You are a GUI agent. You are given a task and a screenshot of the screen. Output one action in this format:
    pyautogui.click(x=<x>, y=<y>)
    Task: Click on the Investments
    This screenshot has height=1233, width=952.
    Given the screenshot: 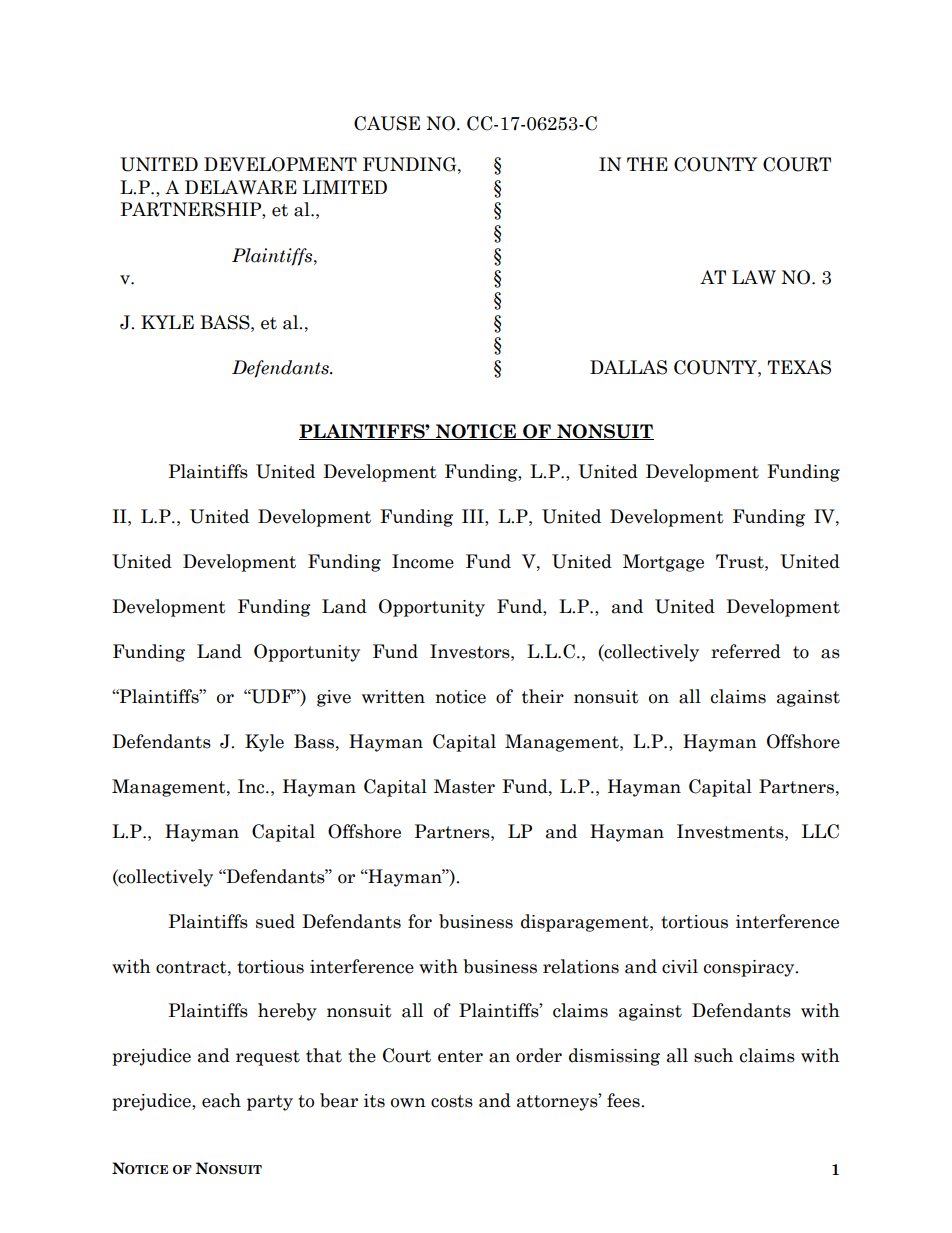 What is the action you would take?
    pyautogui.click(x=731, y=831)
